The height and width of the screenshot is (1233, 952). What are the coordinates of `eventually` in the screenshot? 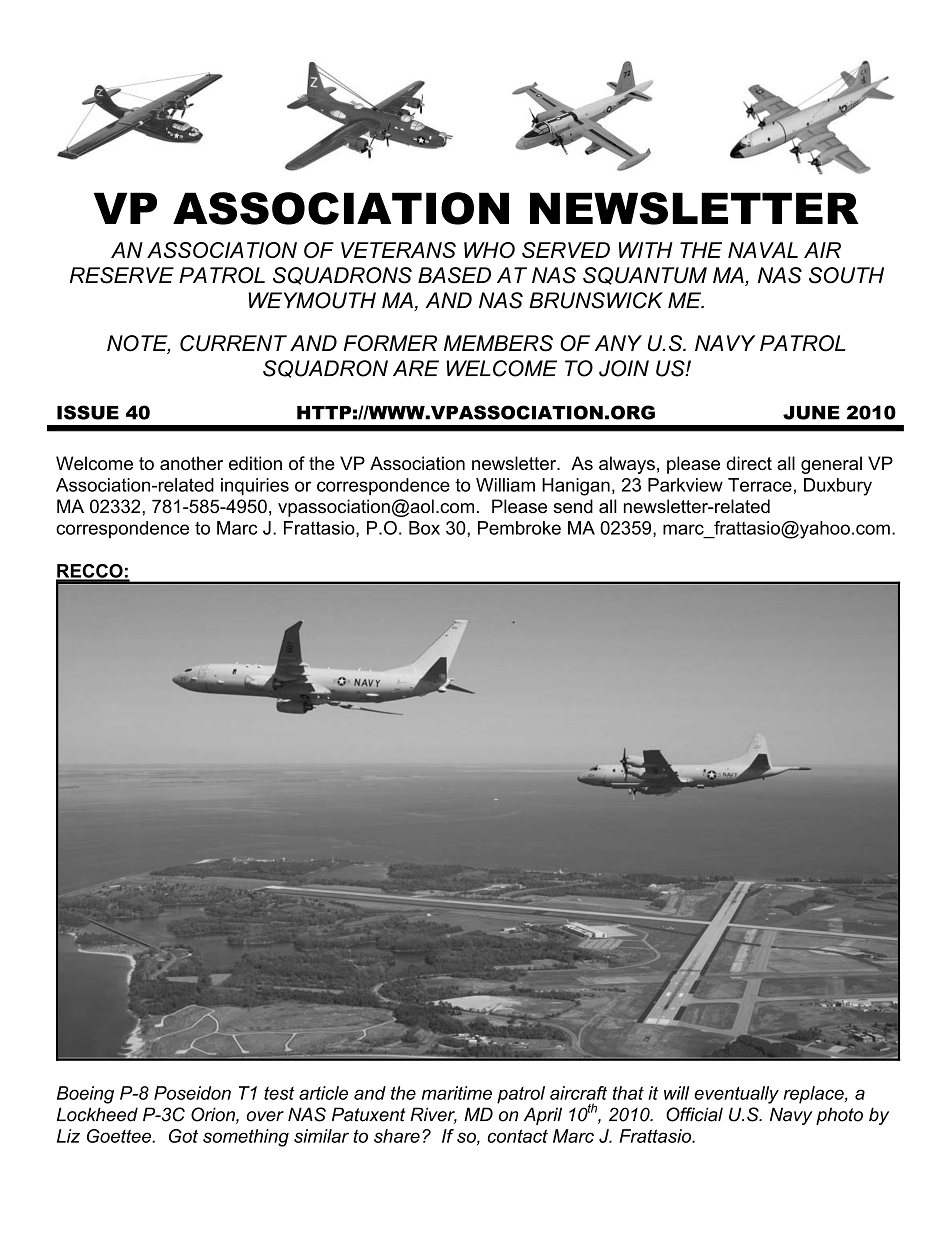 It's located at (736, 1095).
